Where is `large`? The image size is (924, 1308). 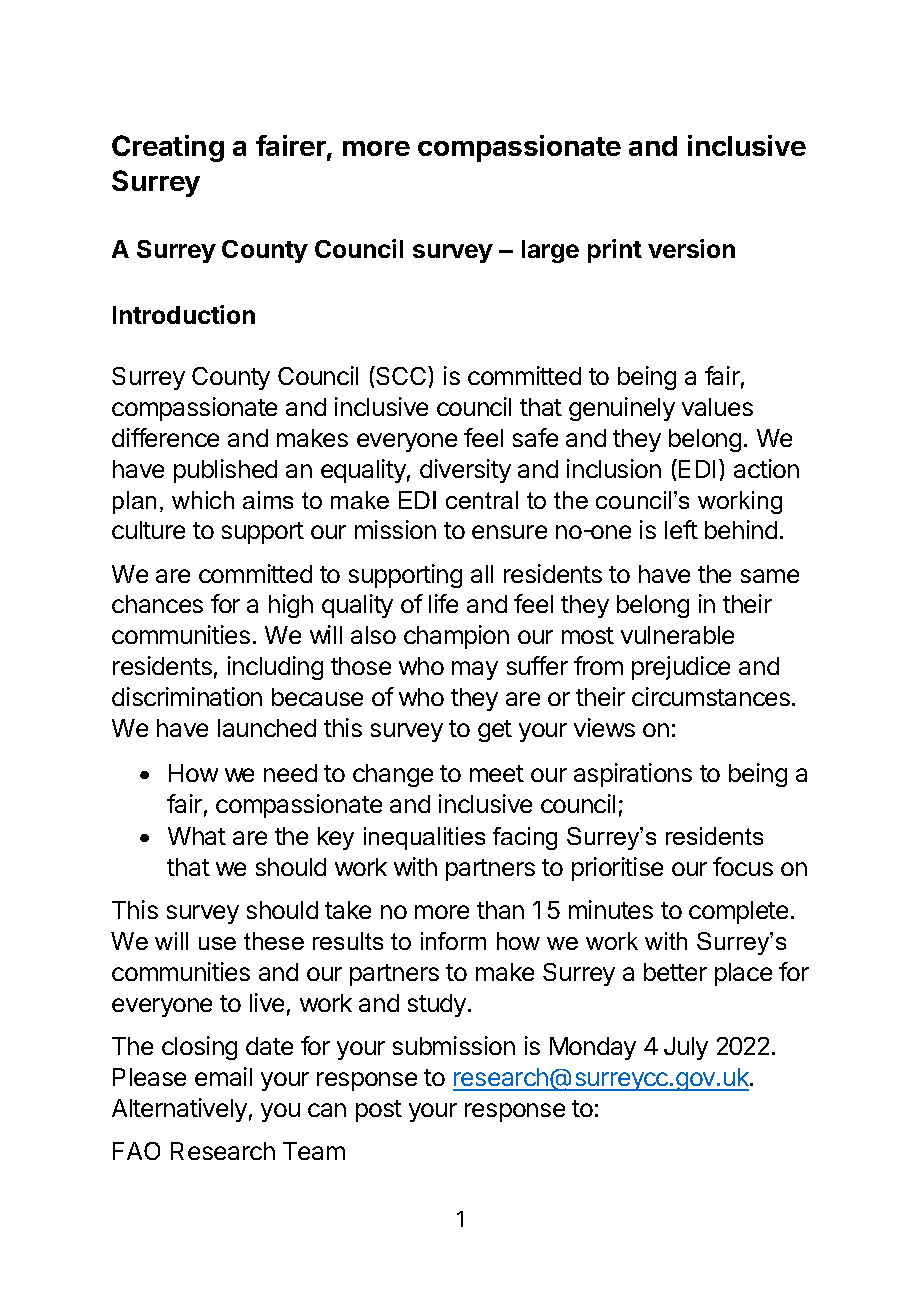
large is located at coordinates (550, 251).
